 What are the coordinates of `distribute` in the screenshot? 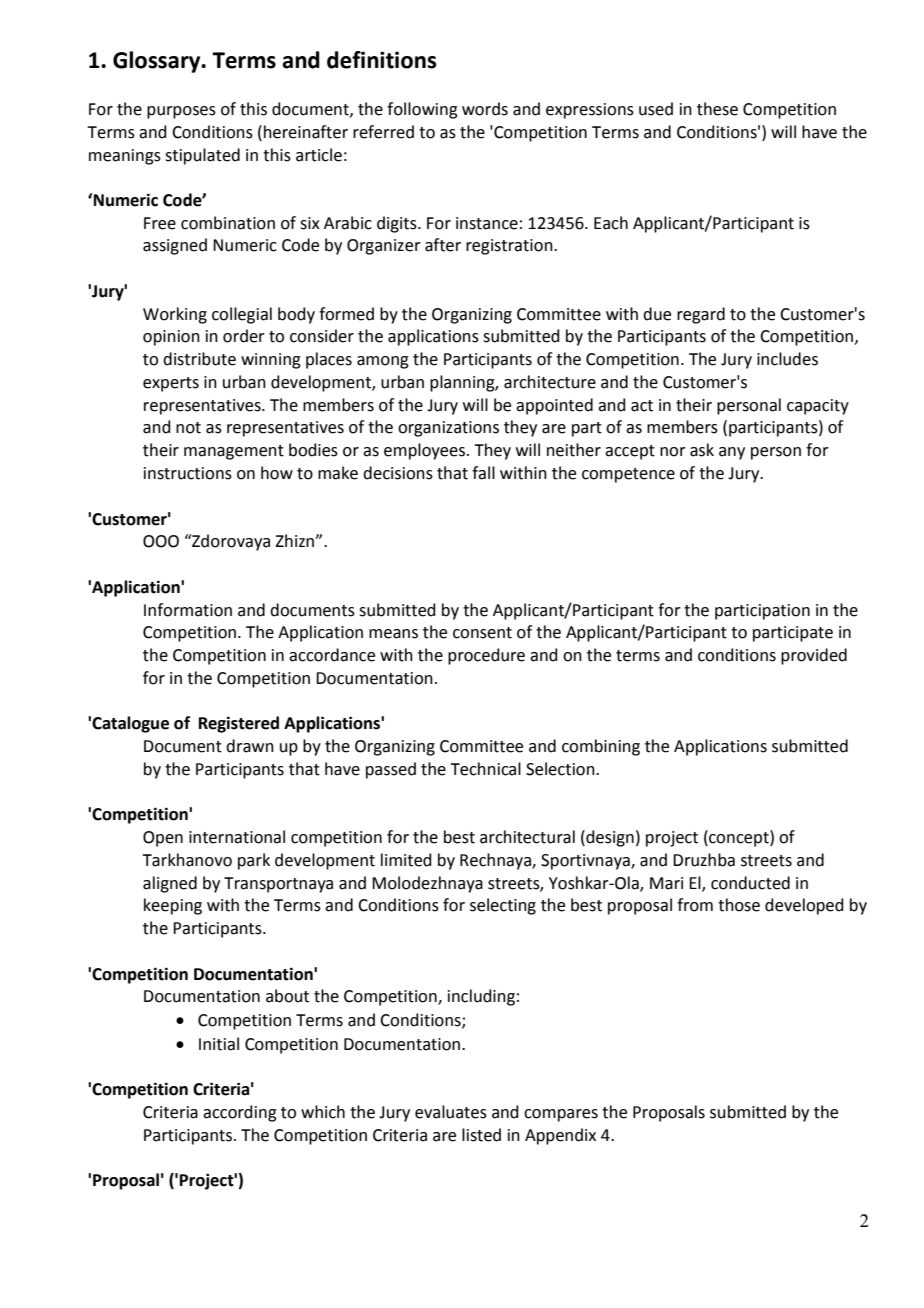 It's located at (199, 359).
